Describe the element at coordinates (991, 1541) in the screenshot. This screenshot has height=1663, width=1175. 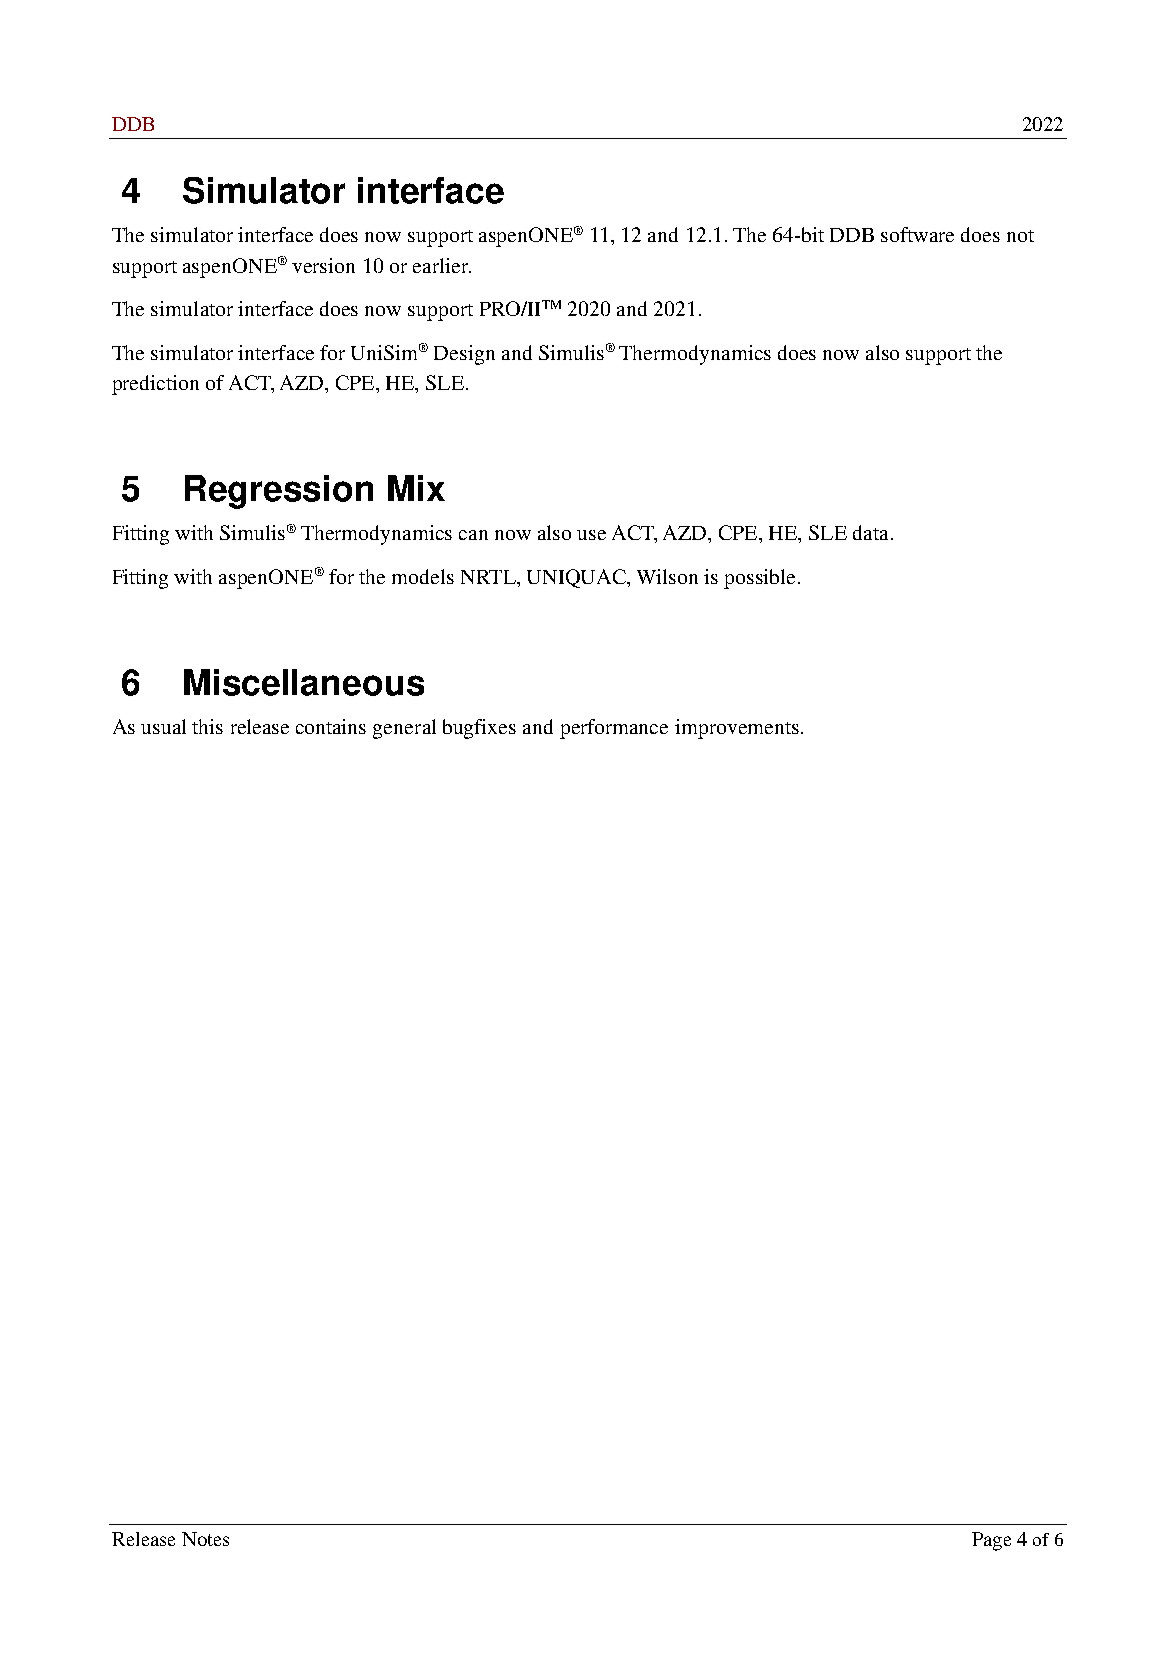
I see `Page` at that location.
